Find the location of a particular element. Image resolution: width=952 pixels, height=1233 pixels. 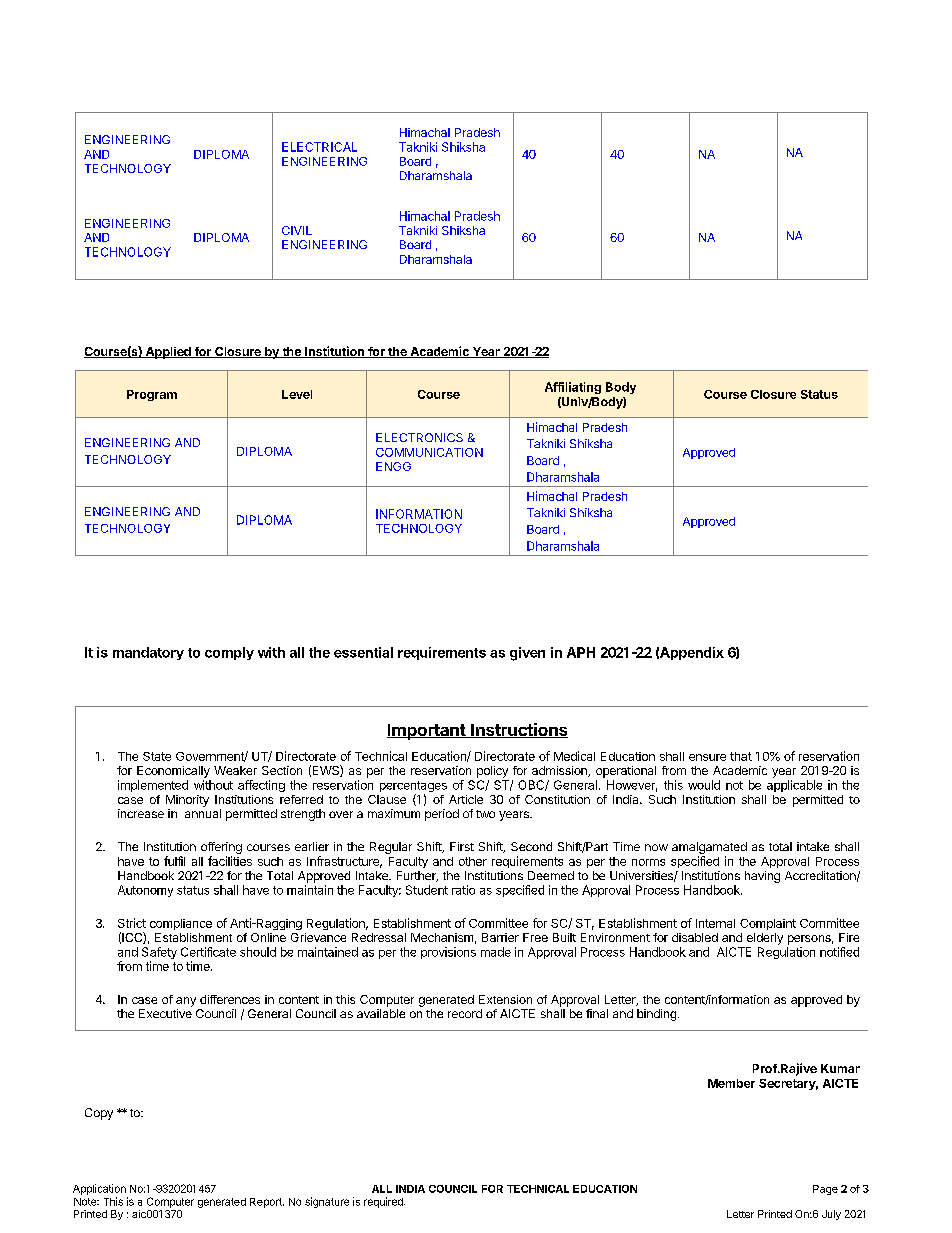

compliance is located at coordinates (181, 924).
